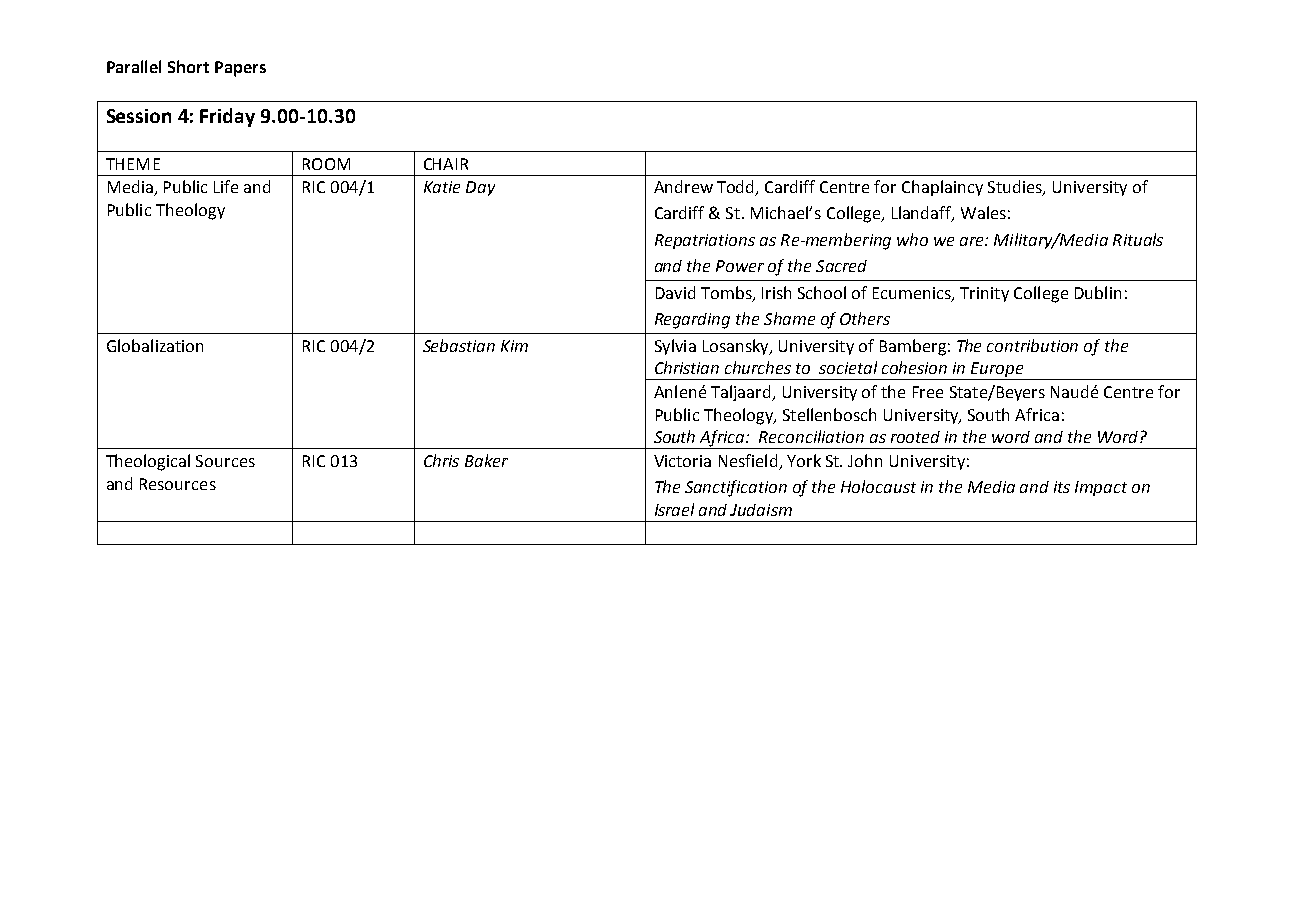 This image has height=924, width=1308. I want to click on Free, so click(928, 392).
